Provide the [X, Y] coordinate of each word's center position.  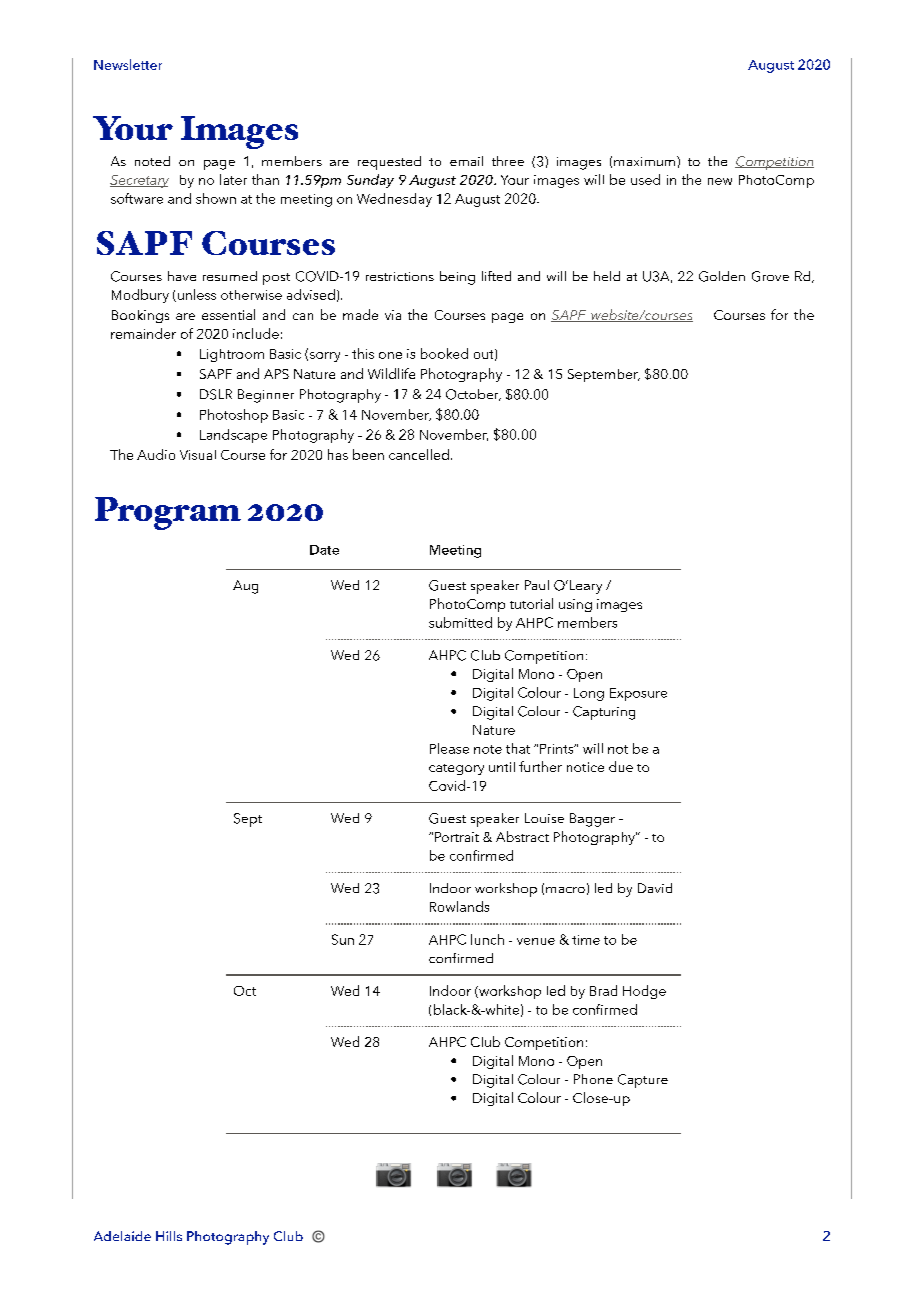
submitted [460, 622]
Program [168, 513]
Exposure [638, 694]
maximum [644, 161]
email [466, 161]
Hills [169, 1236]
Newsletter [128, 64]
